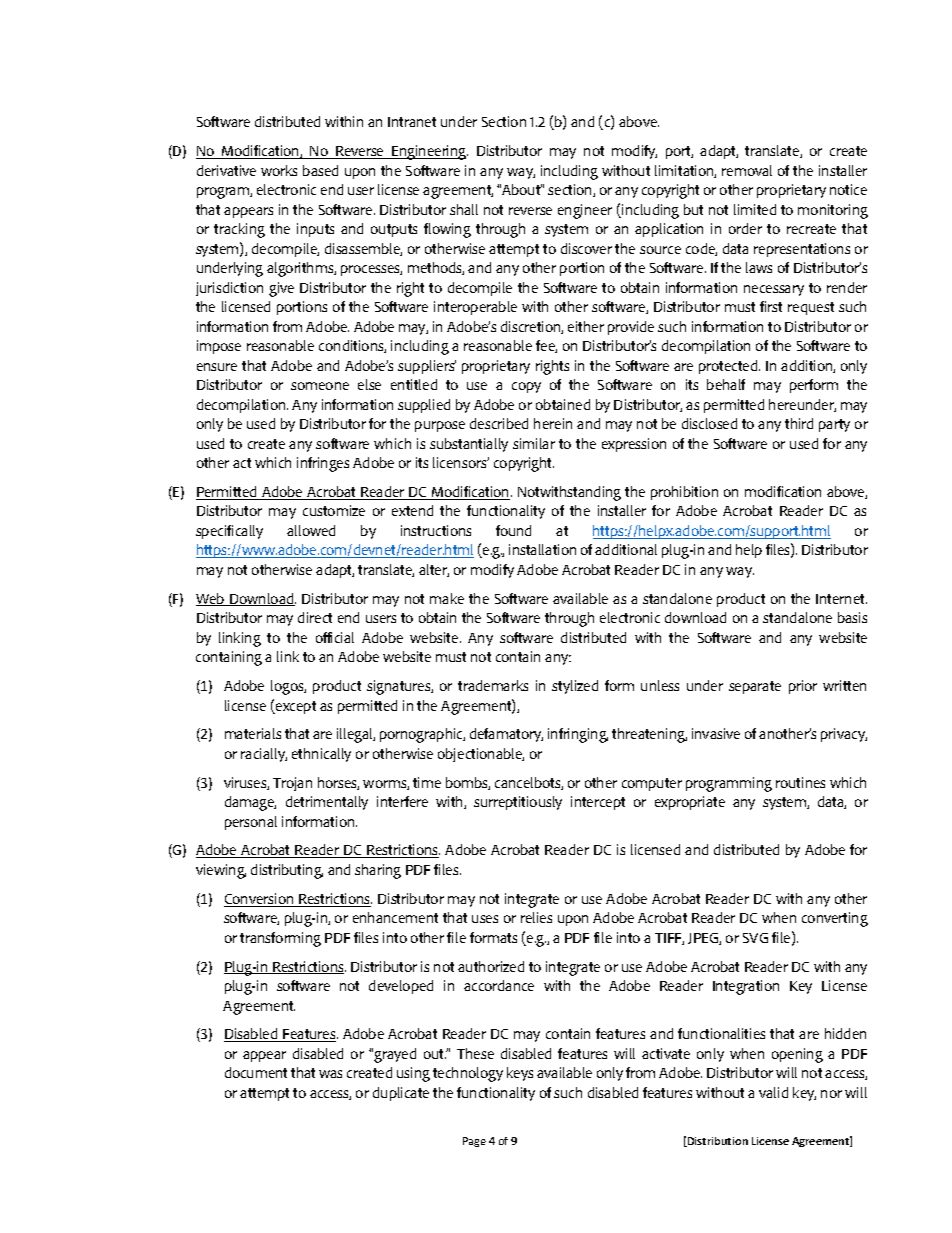 This screenshot has width=952, height=1233. What do you see at coordinates (773, 1092) in the screenshot?
I see `valid` at bounding box center [773, 1092].
